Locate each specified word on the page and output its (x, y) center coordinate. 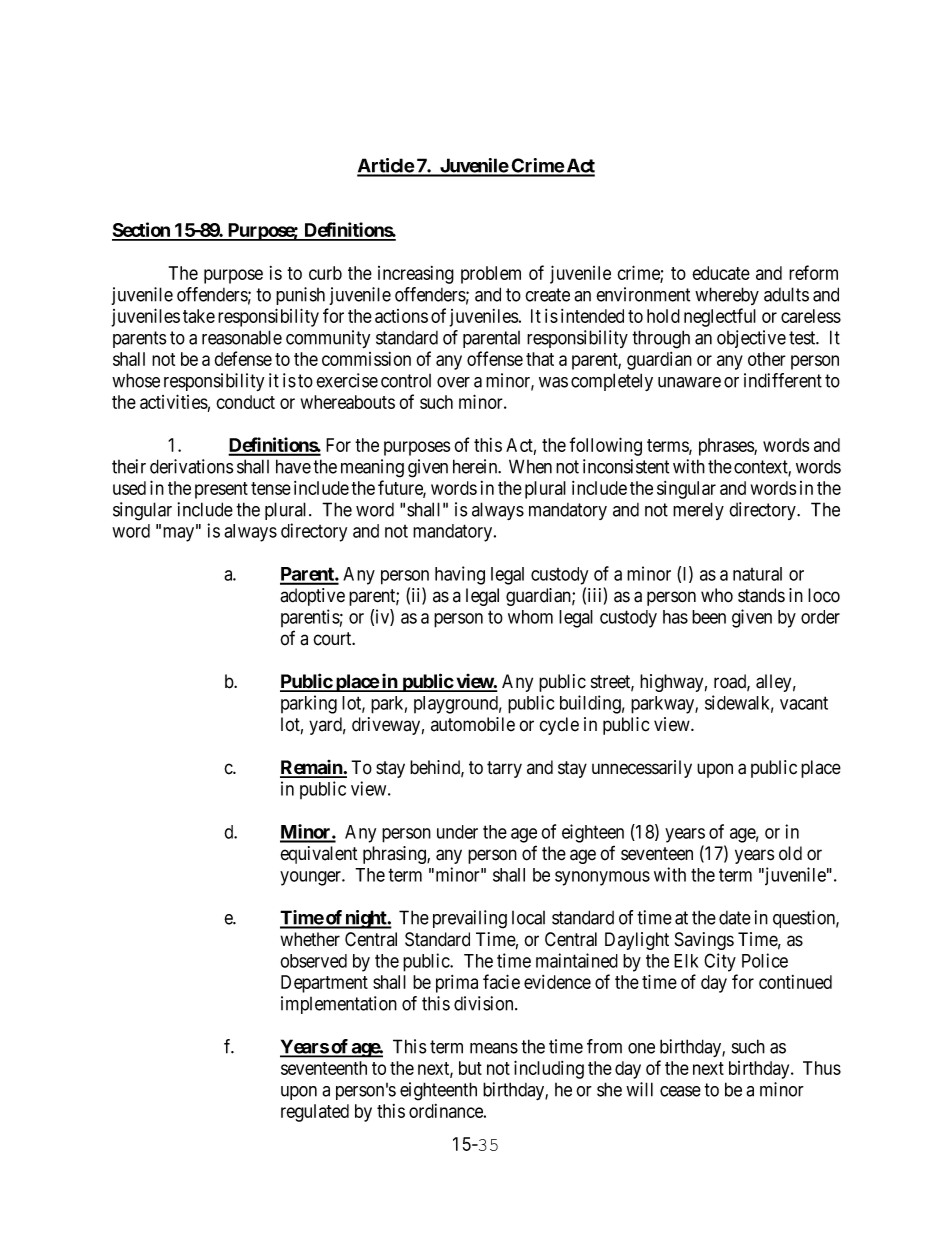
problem (491, 275)
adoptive (312, 597)
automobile (473, 724)
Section (142, 231)
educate (721, 273)
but (470, 1068)
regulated (315, 1113)
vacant (804, 703)
